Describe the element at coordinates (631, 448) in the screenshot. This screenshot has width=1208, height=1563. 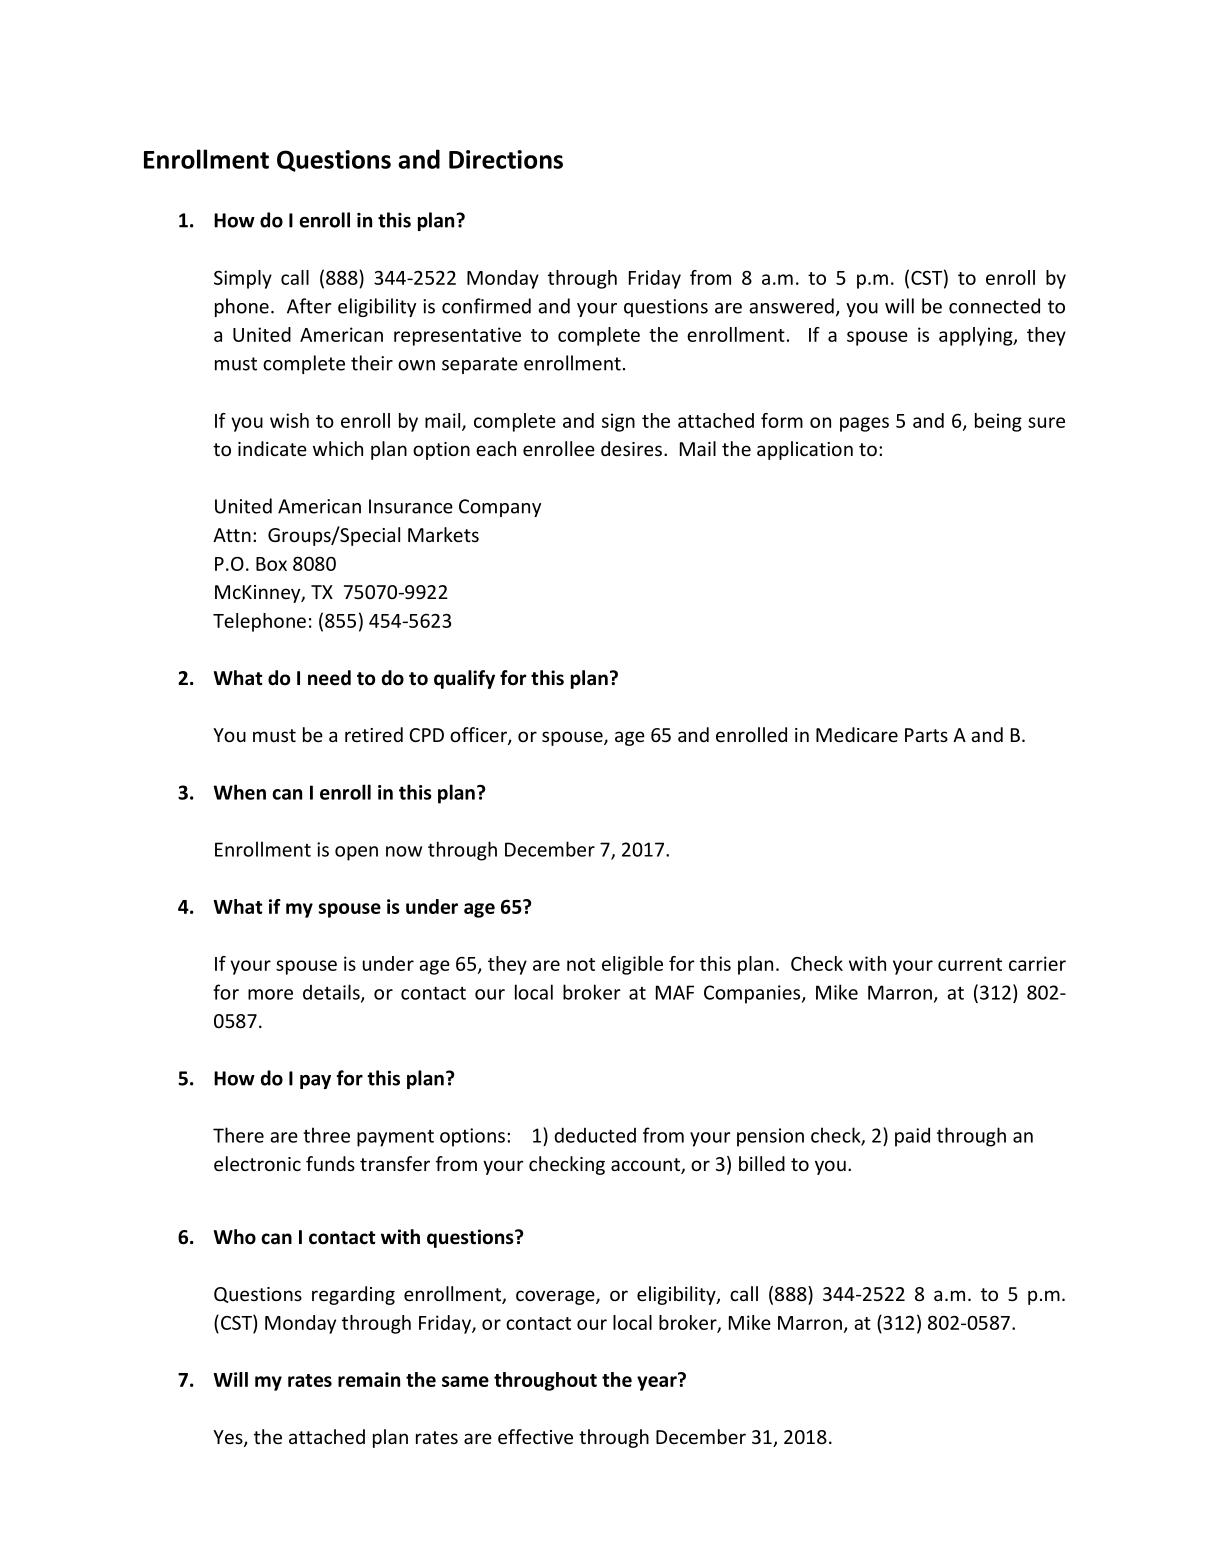
I see `desires` at that location.
